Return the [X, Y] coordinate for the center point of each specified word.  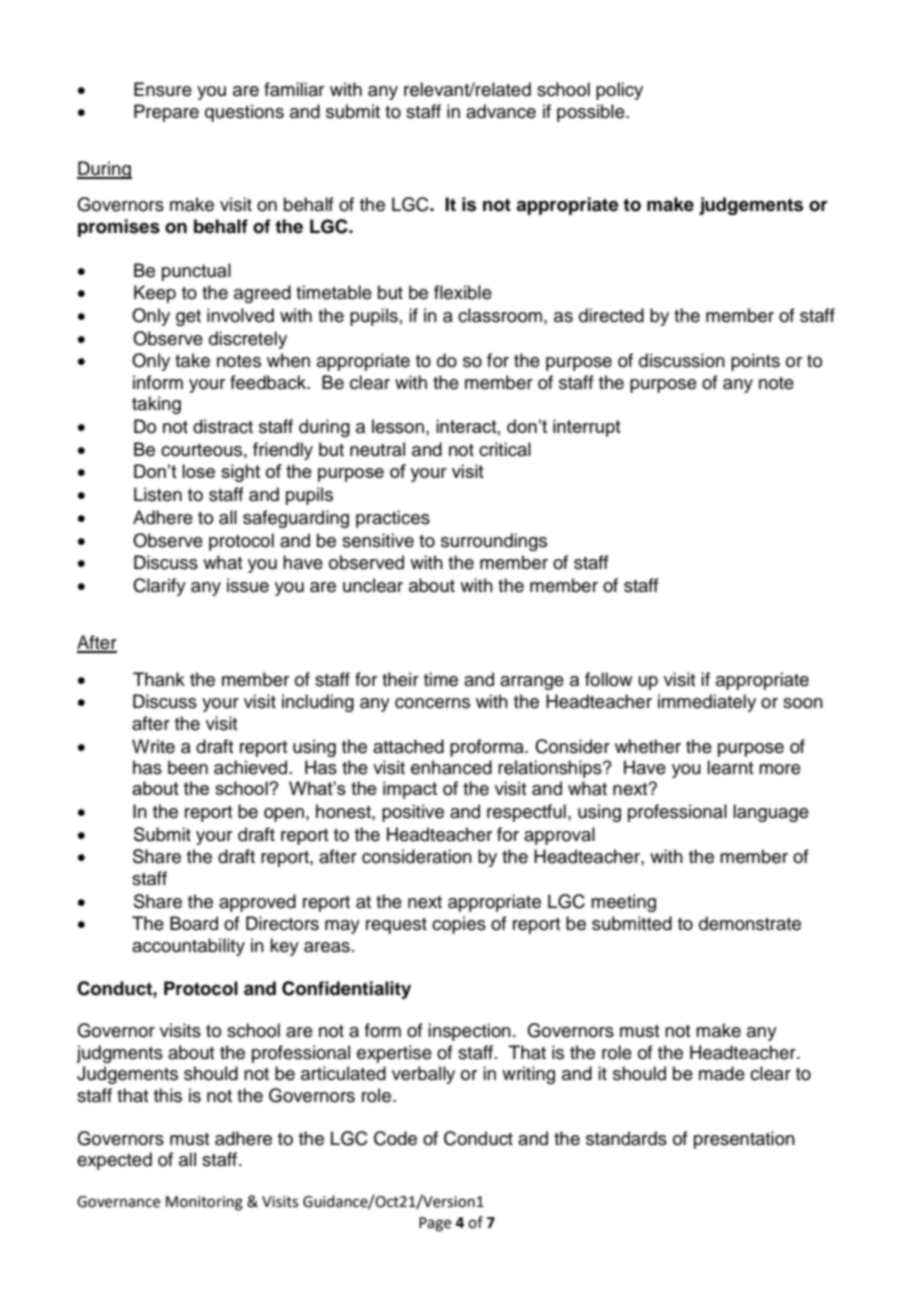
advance [501, 111]
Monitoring [204, 1203]
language [771, 813]
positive [413, 813]
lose [198, 471]
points [755, 362]
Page [435, 1224]
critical [505, 449]
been [188, 767]
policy [619, 91]
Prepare [166, 113]
